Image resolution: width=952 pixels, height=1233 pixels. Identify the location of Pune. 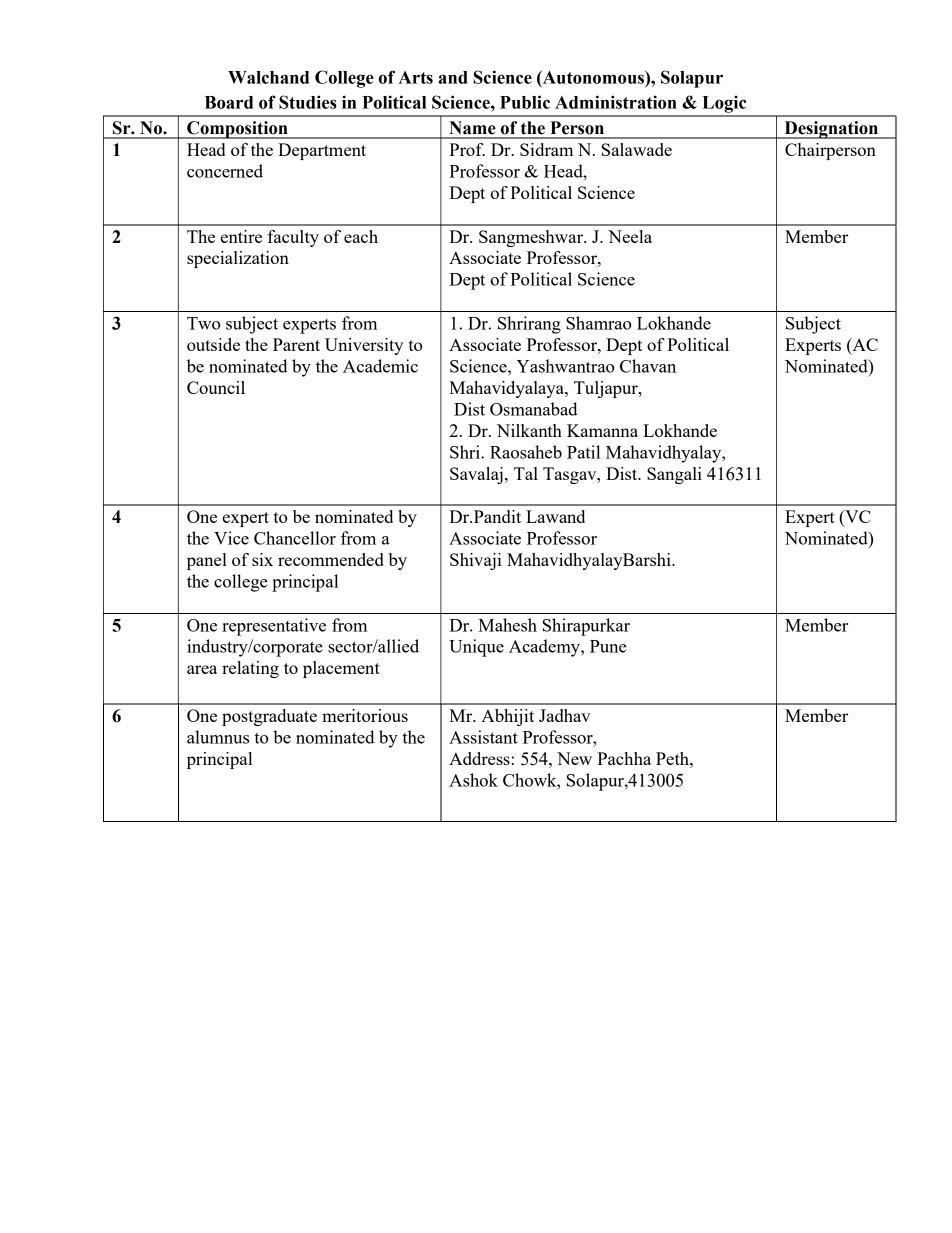
(608, 646).
